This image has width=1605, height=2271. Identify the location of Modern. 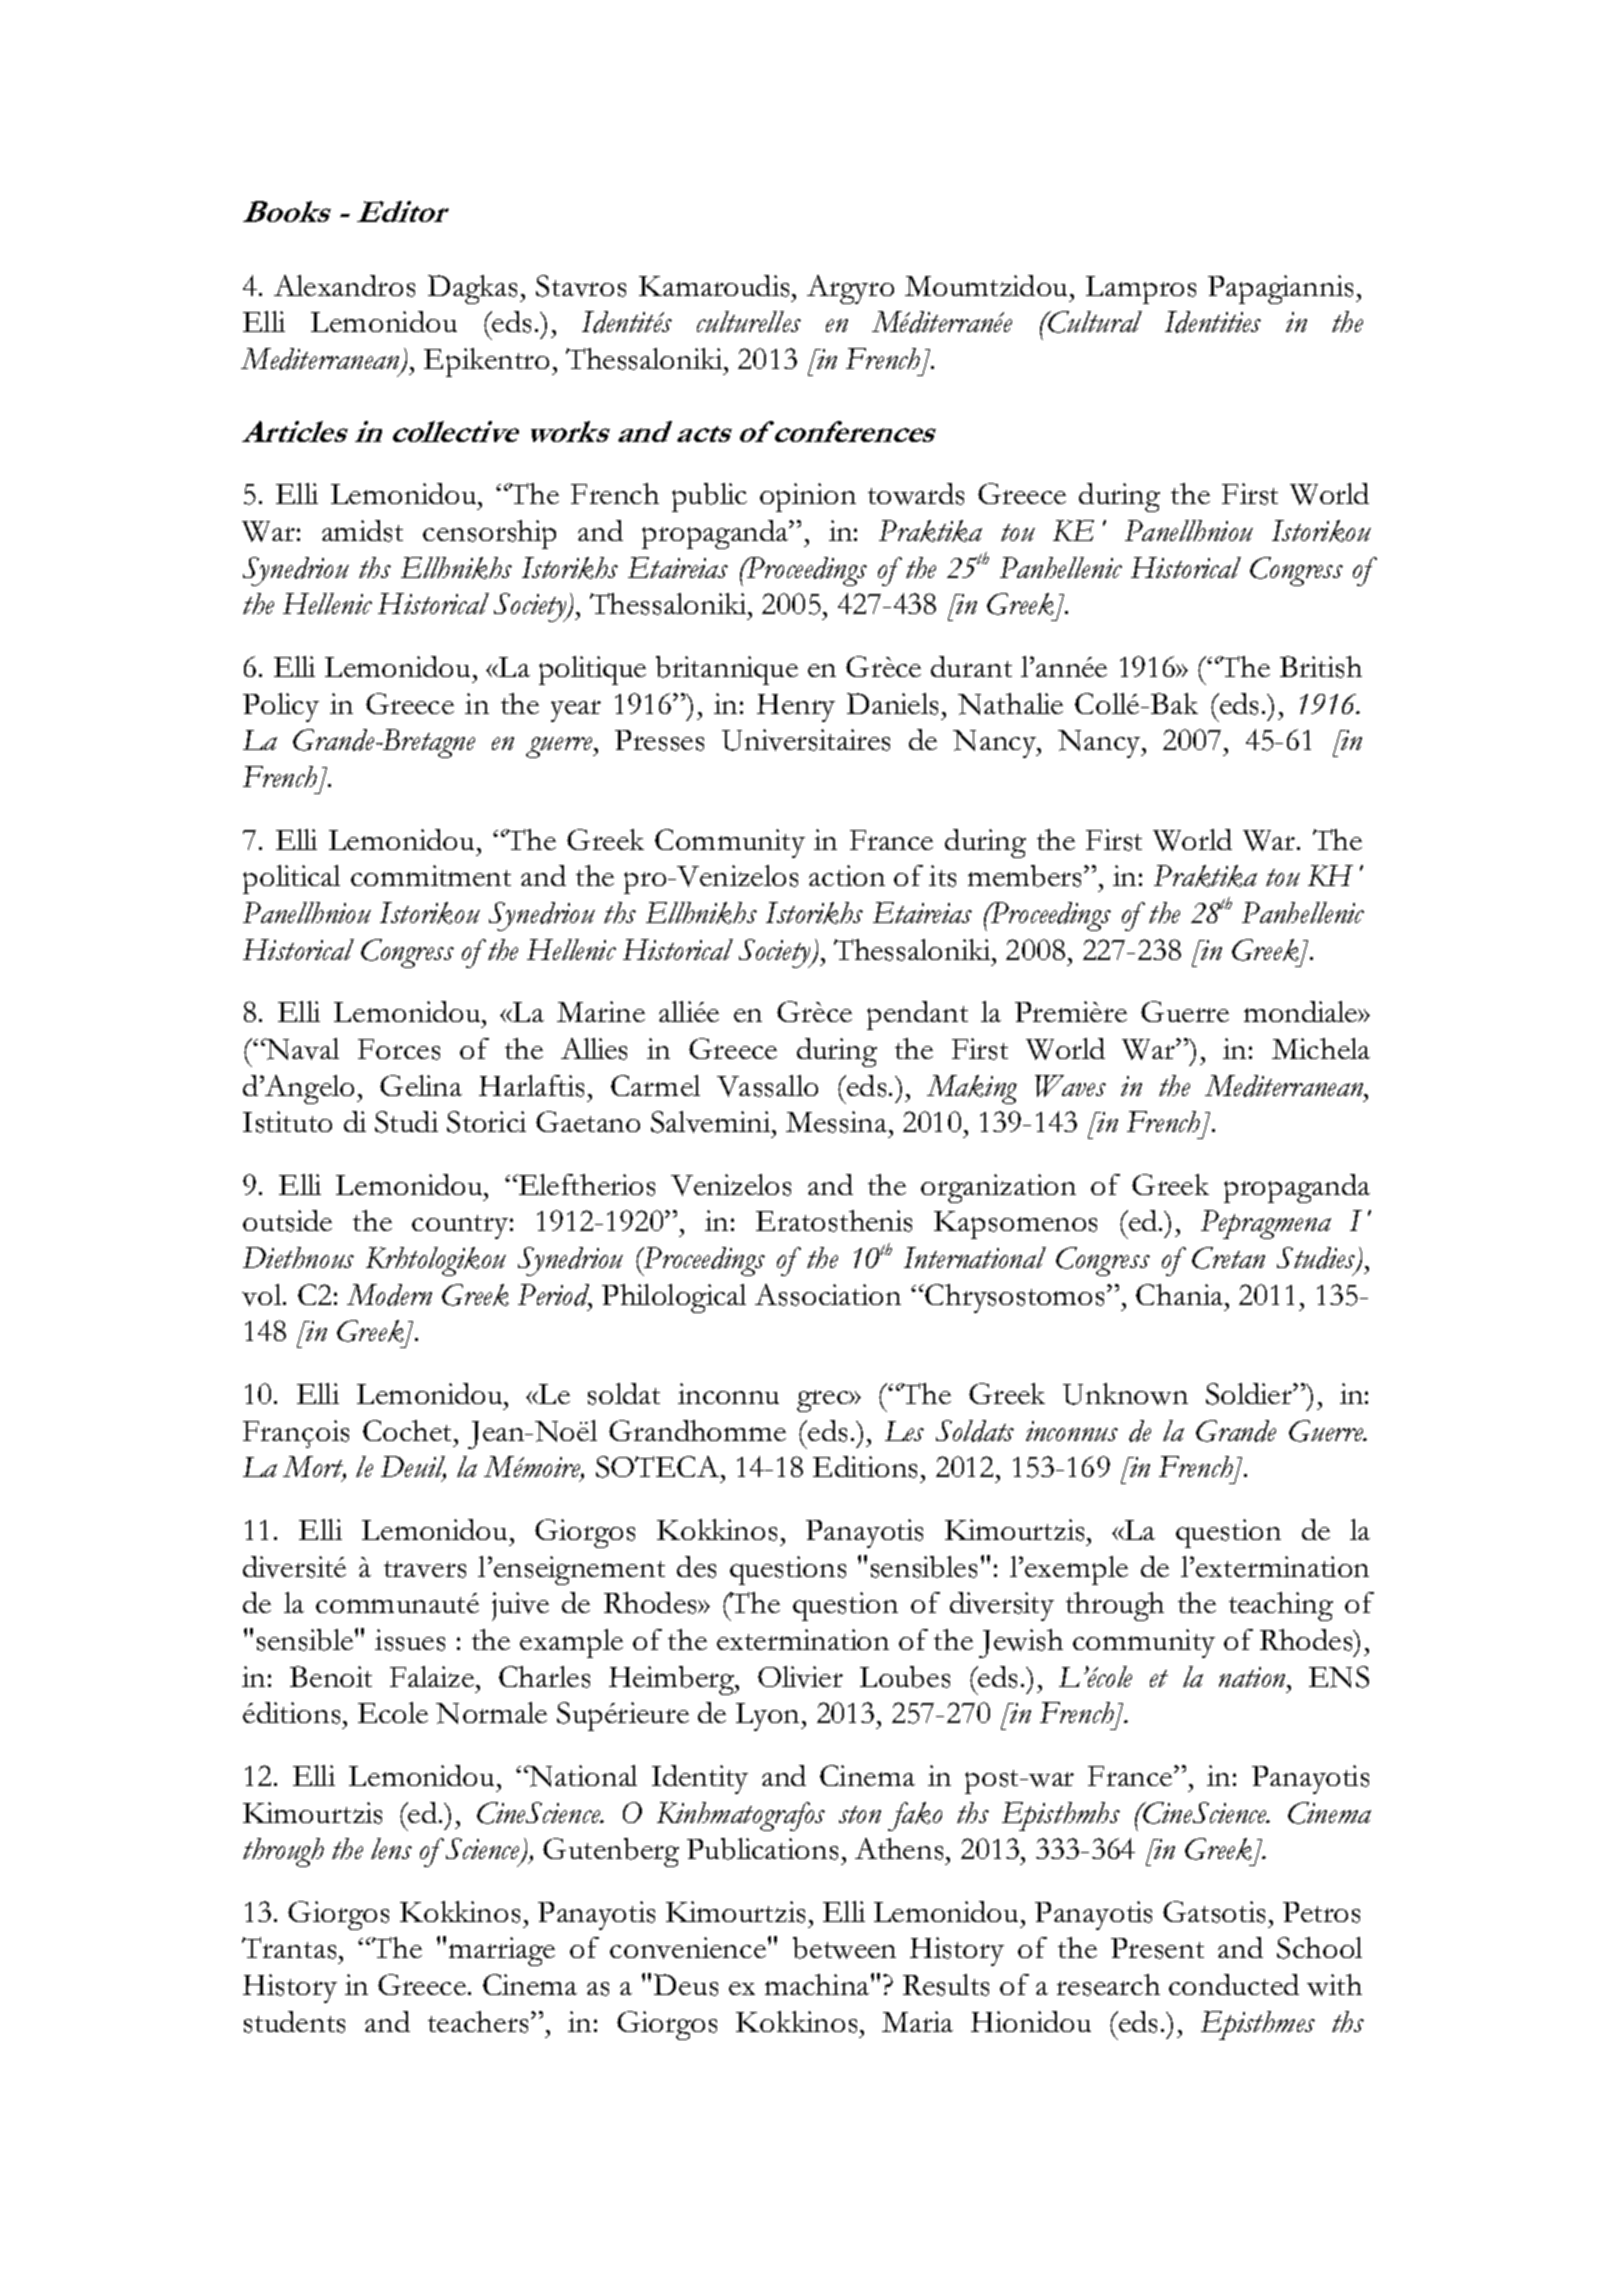
(389, 1295).
